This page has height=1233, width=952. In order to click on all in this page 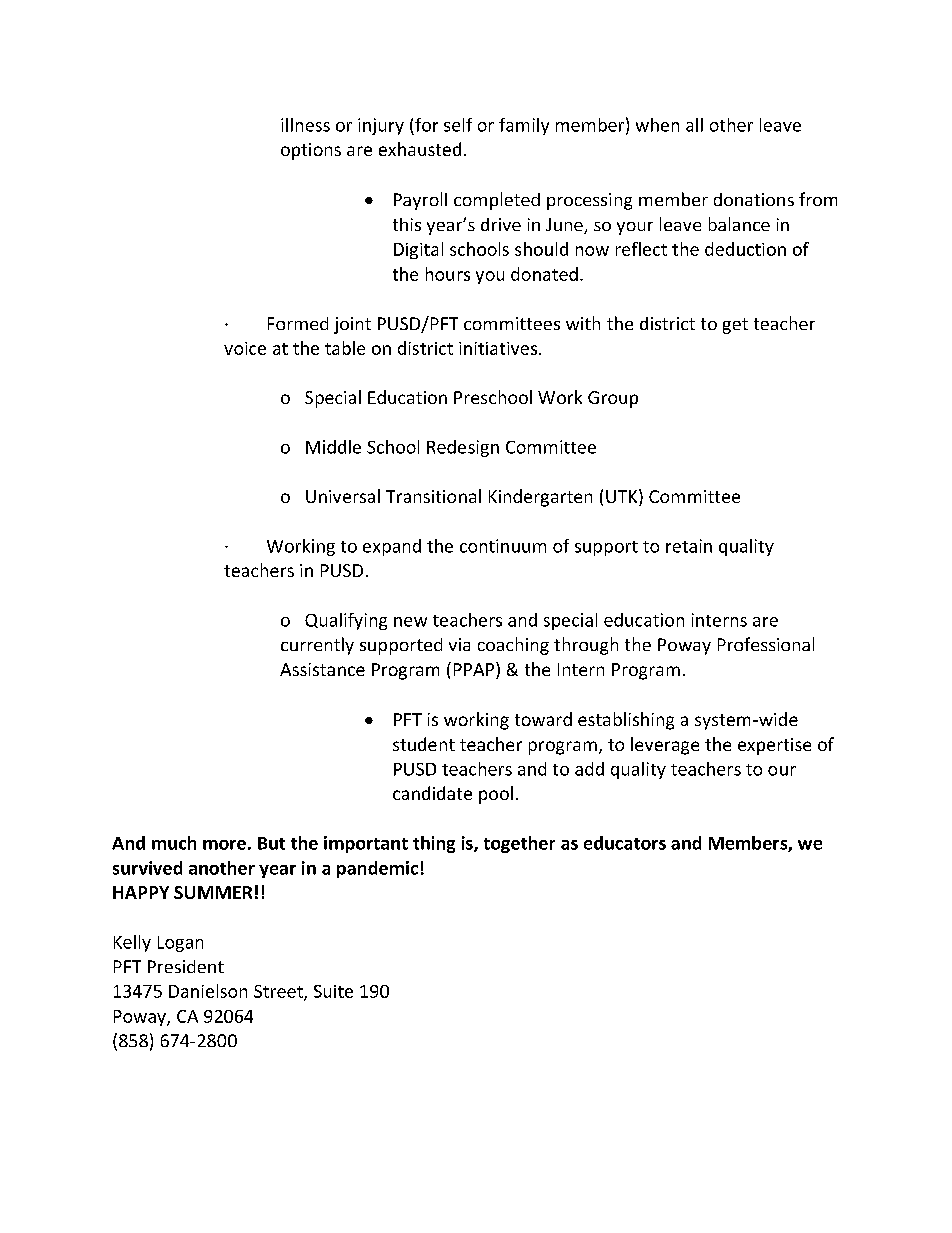, I will do `click(694, 125)`.
